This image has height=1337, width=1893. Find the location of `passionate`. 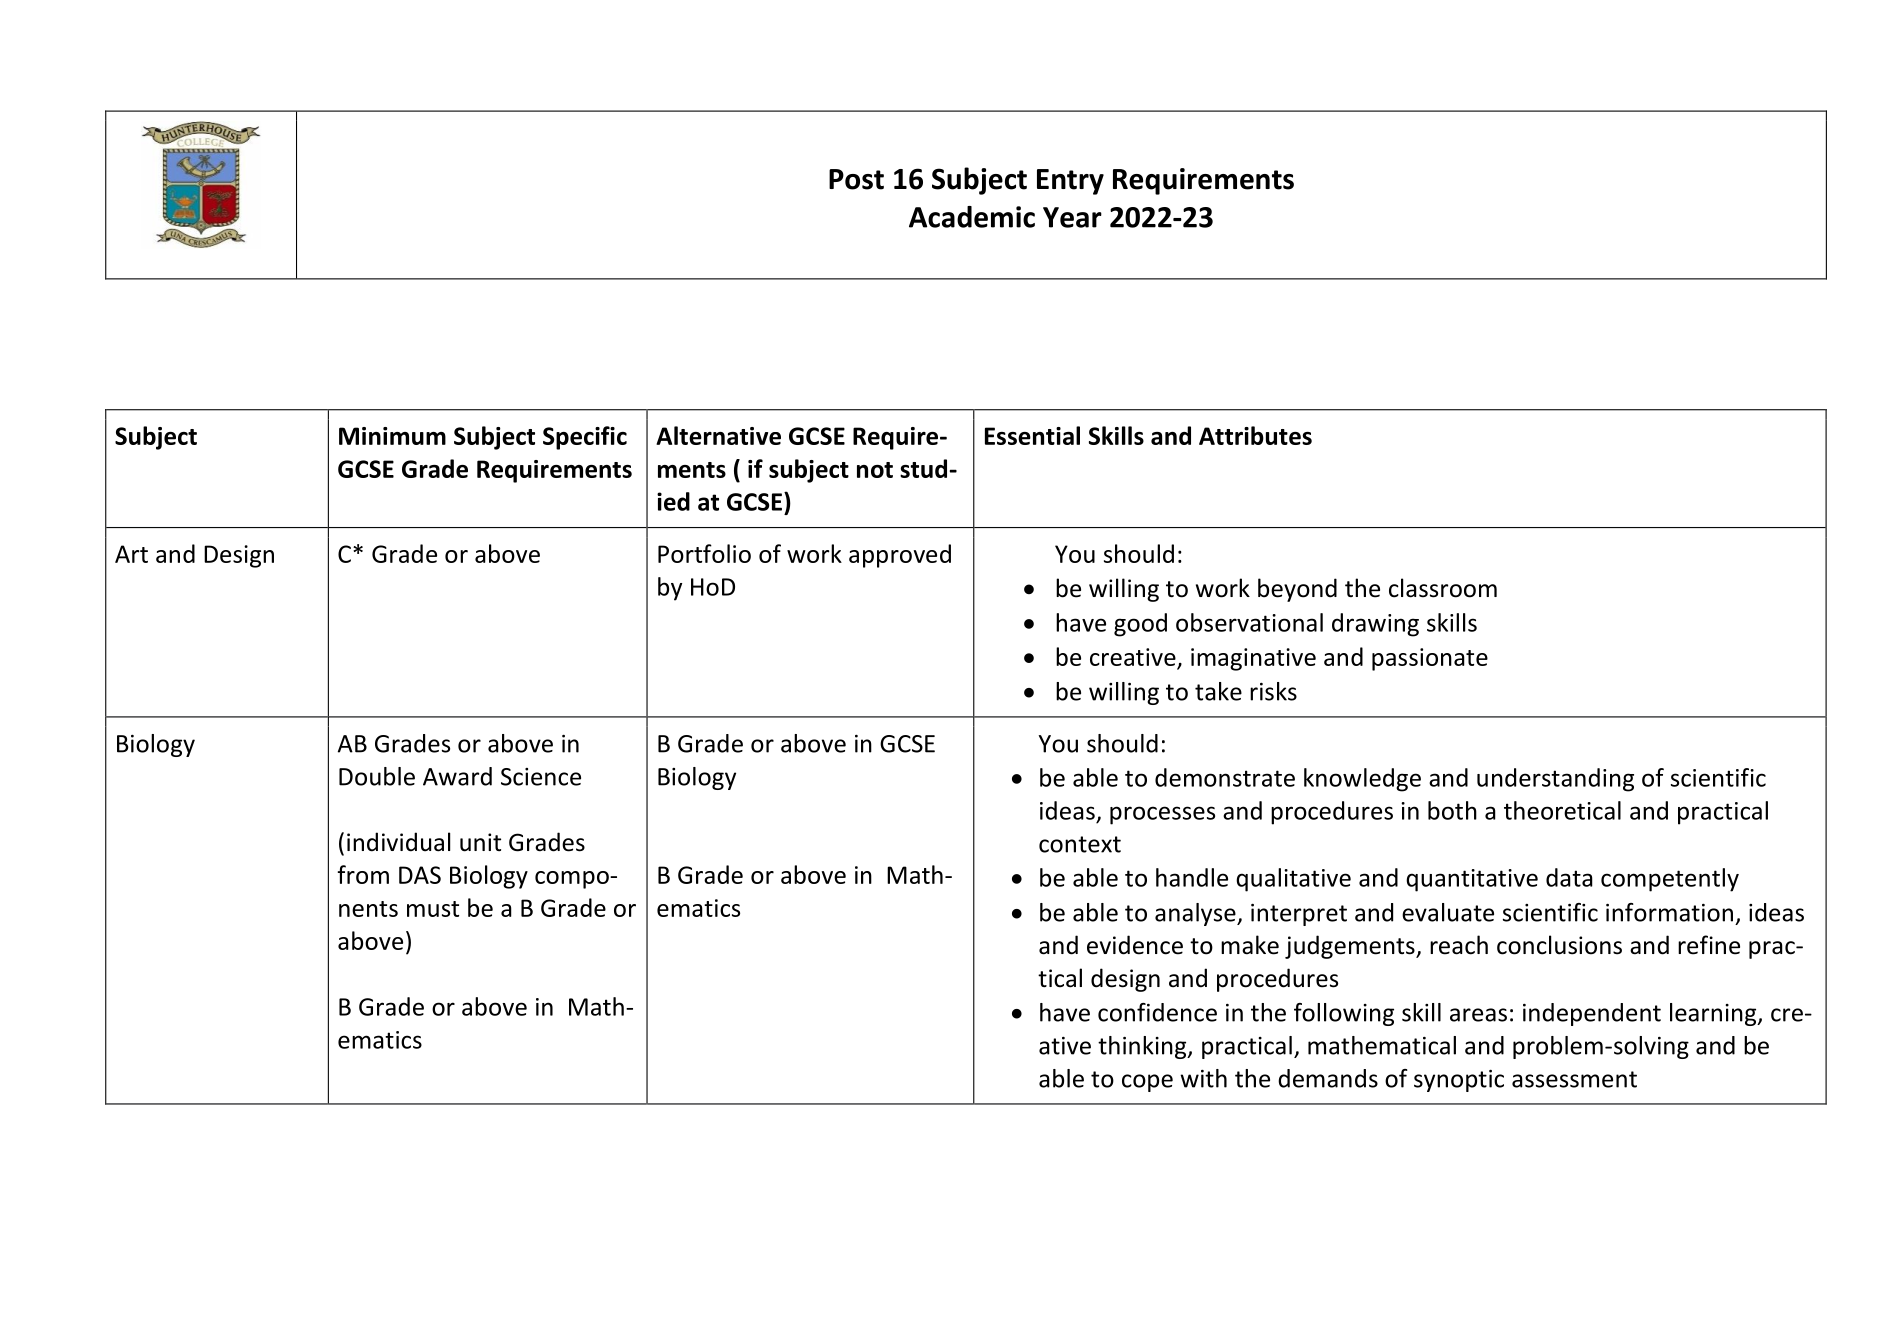

passionate is located at coordinates (1430, 659).
